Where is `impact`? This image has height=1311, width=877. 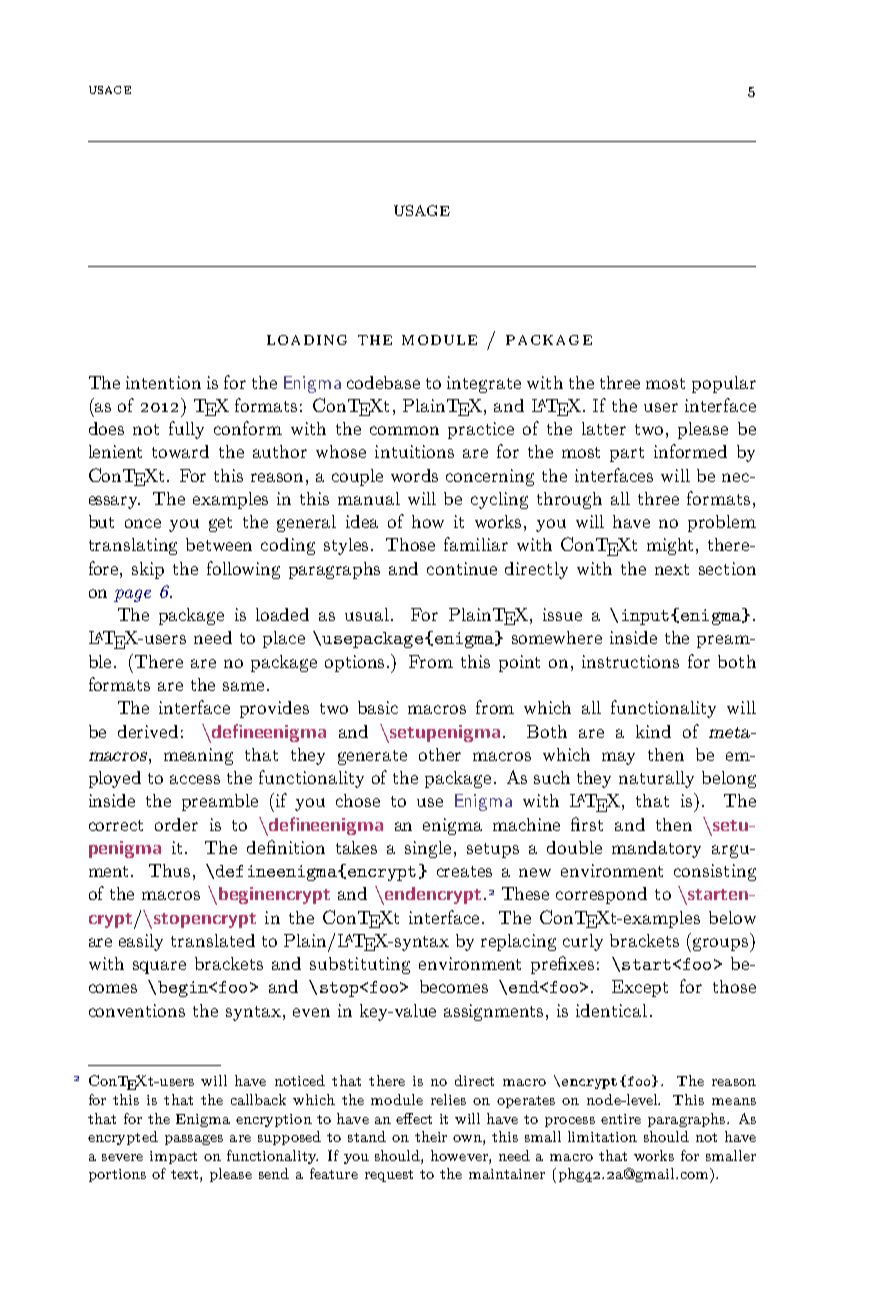
impact is located at coordinates (173, 1157).
